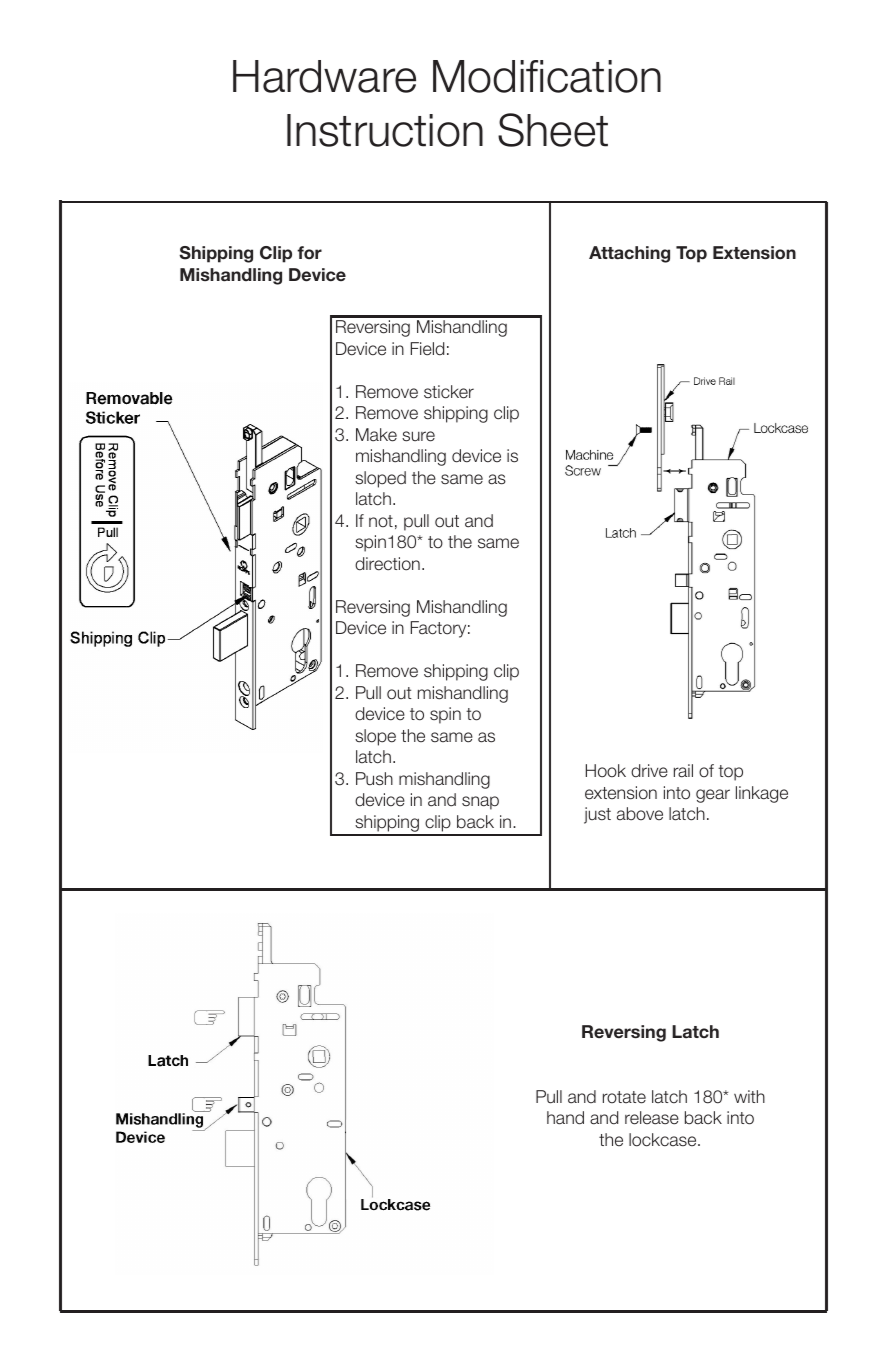 This screenshot has height=1372, width=887. Describe the element at coordinates (606, 771) in the screenshot. I see `Hook` at that location.
